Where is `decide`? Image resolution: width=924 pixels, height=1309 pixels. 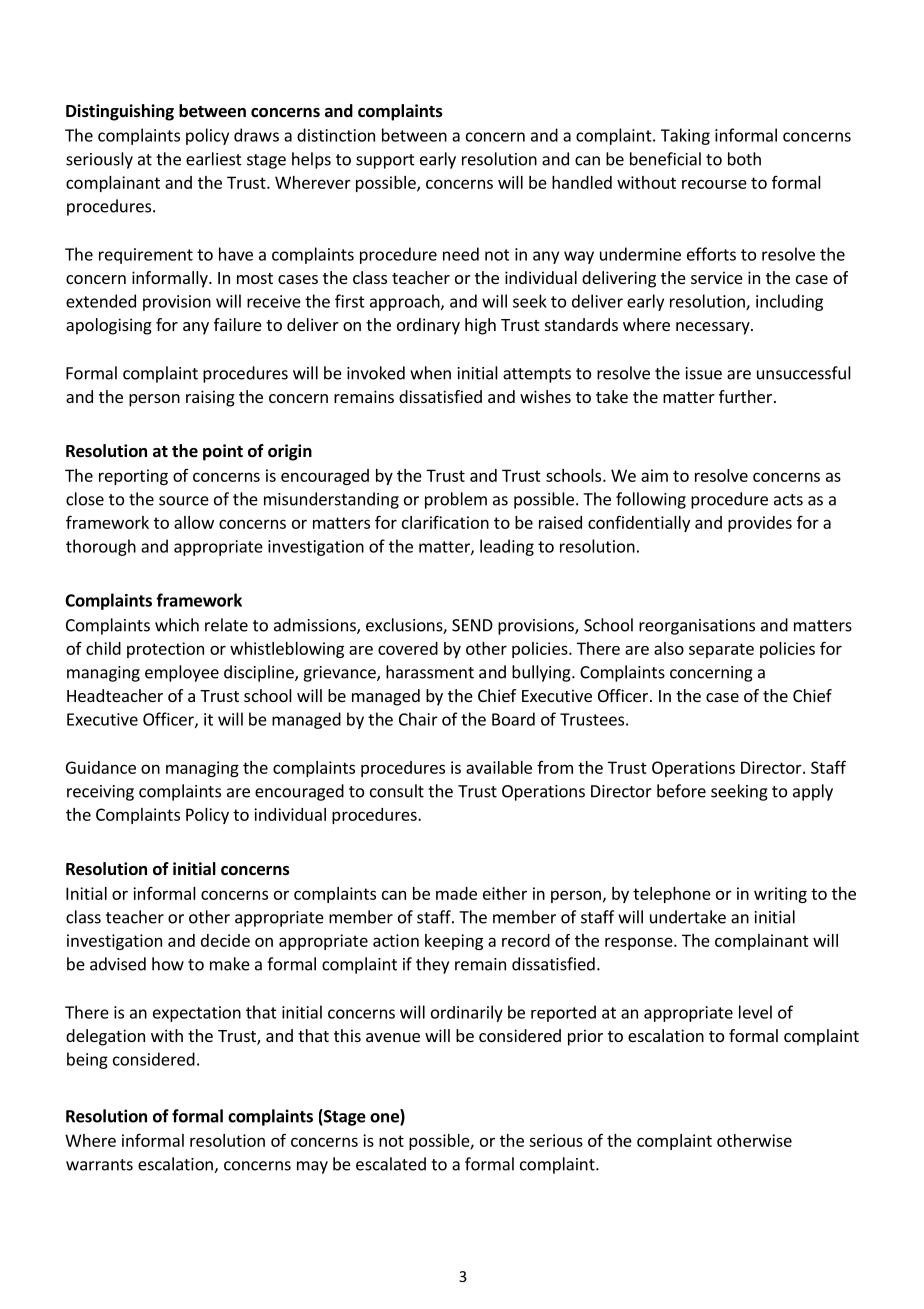
decide is located at coordinates (225, 940).
